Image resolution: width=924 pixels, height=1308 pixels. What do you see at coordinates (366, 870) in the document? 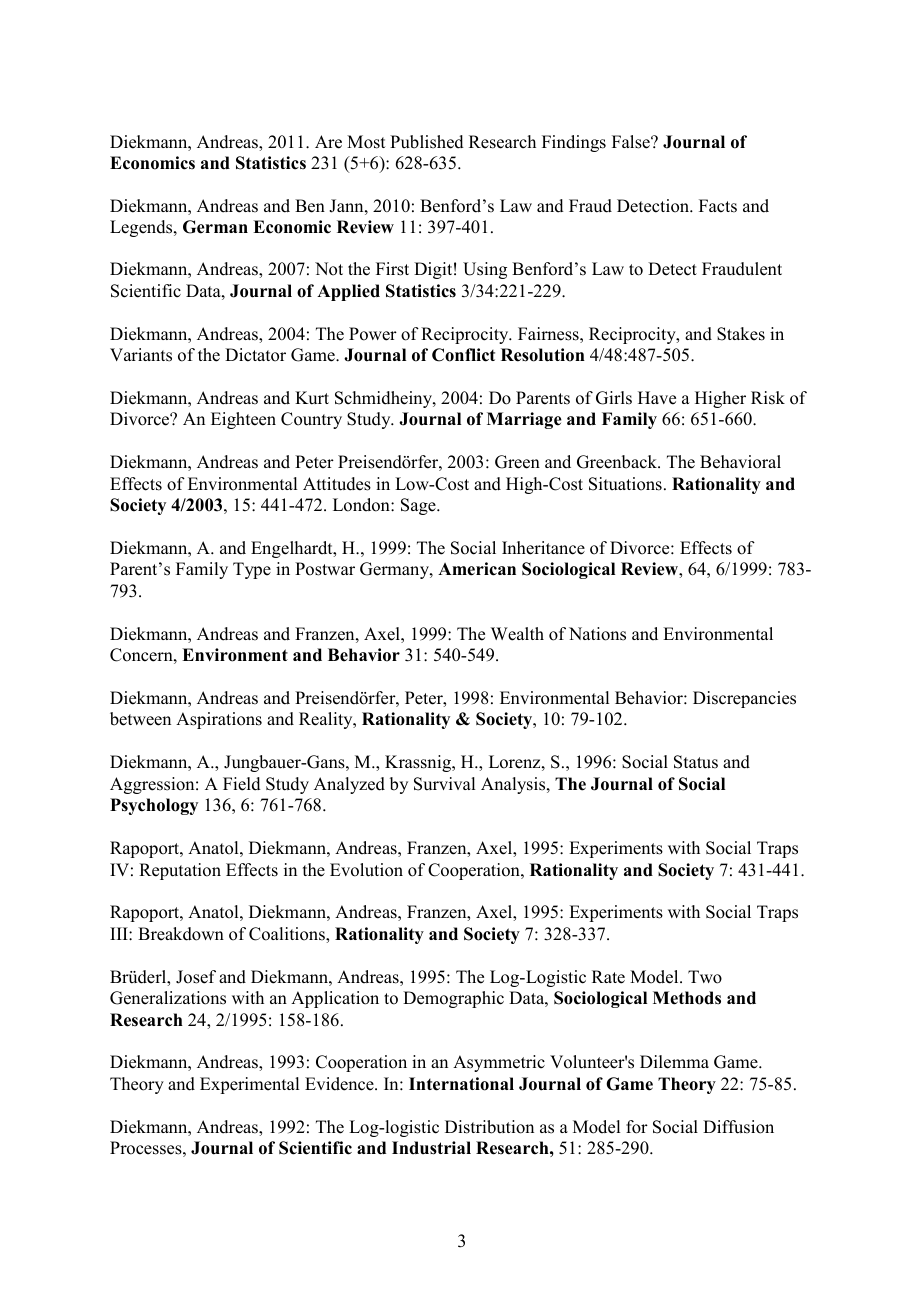
I see `Evolution` at bounding box center [366, 870].
